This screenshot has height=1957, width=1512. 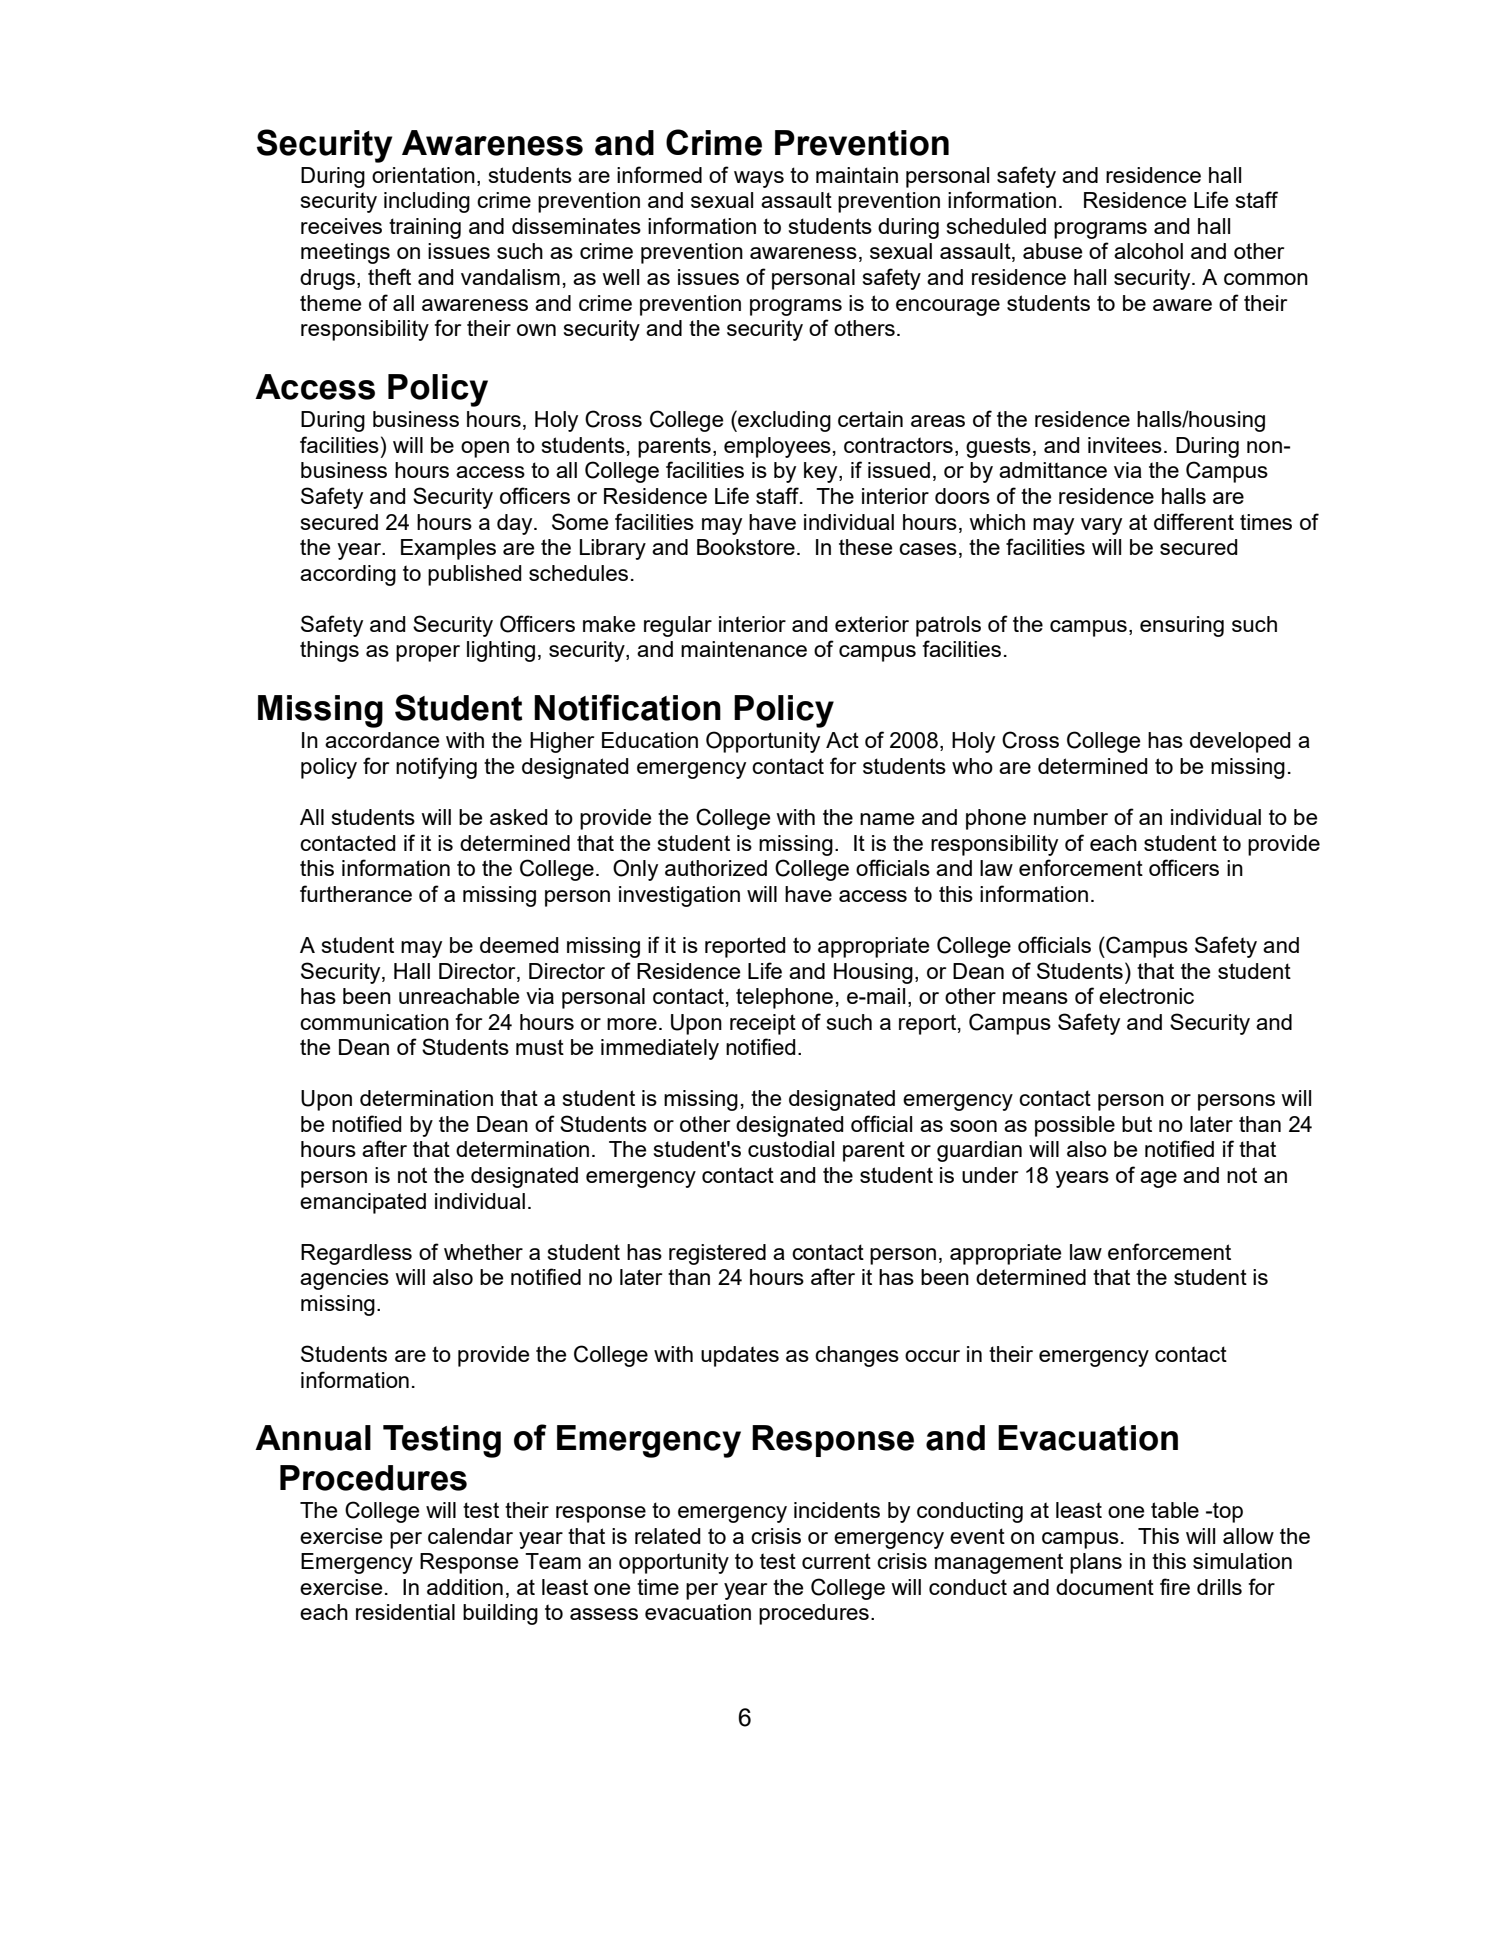 What do you see at coordinates (465, 1587) in the screenshot?
I see `addition` at bounding box center [465, 1587].
